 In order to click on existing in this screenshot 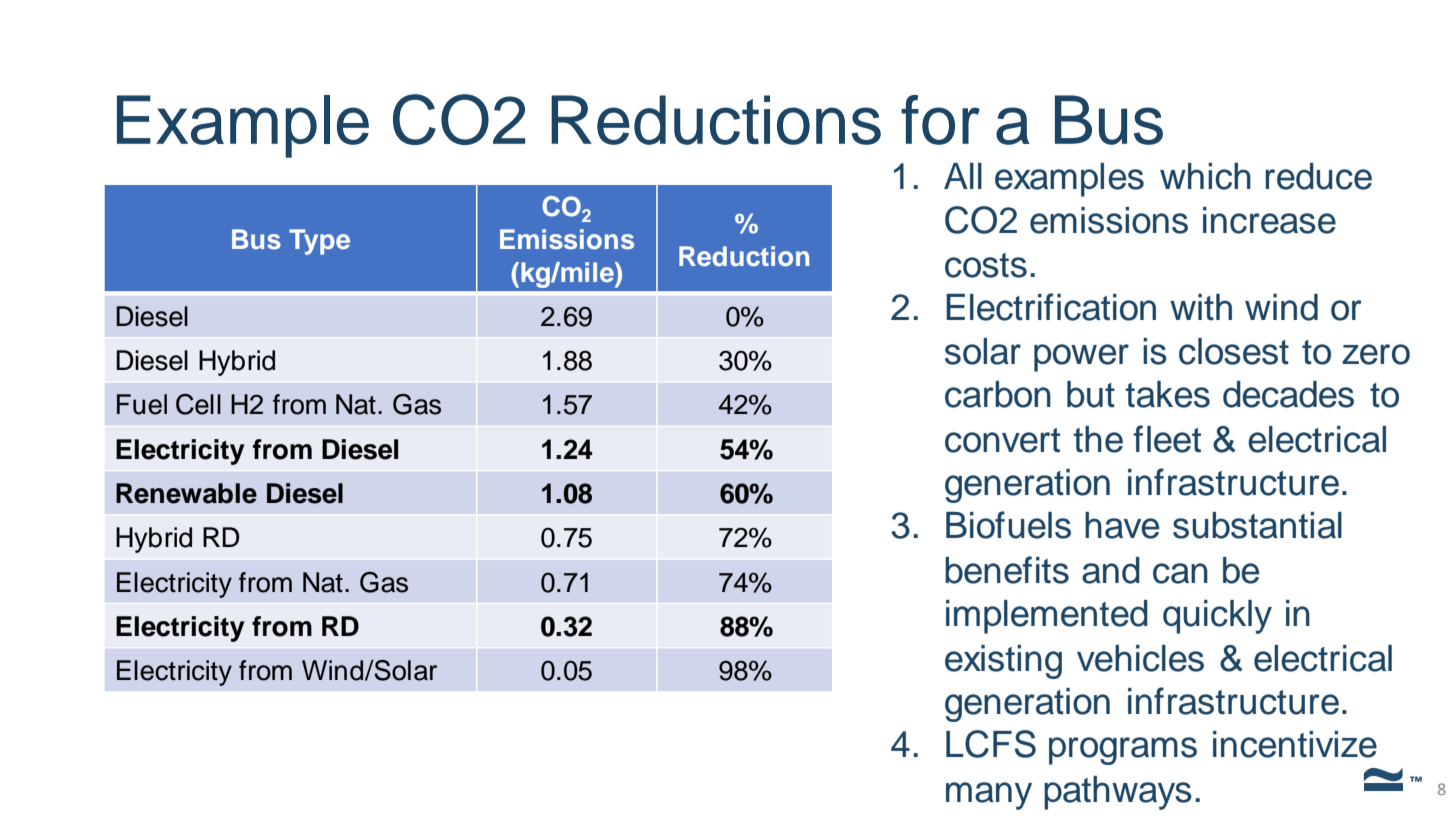, I will do `click(1003, 662)`.
